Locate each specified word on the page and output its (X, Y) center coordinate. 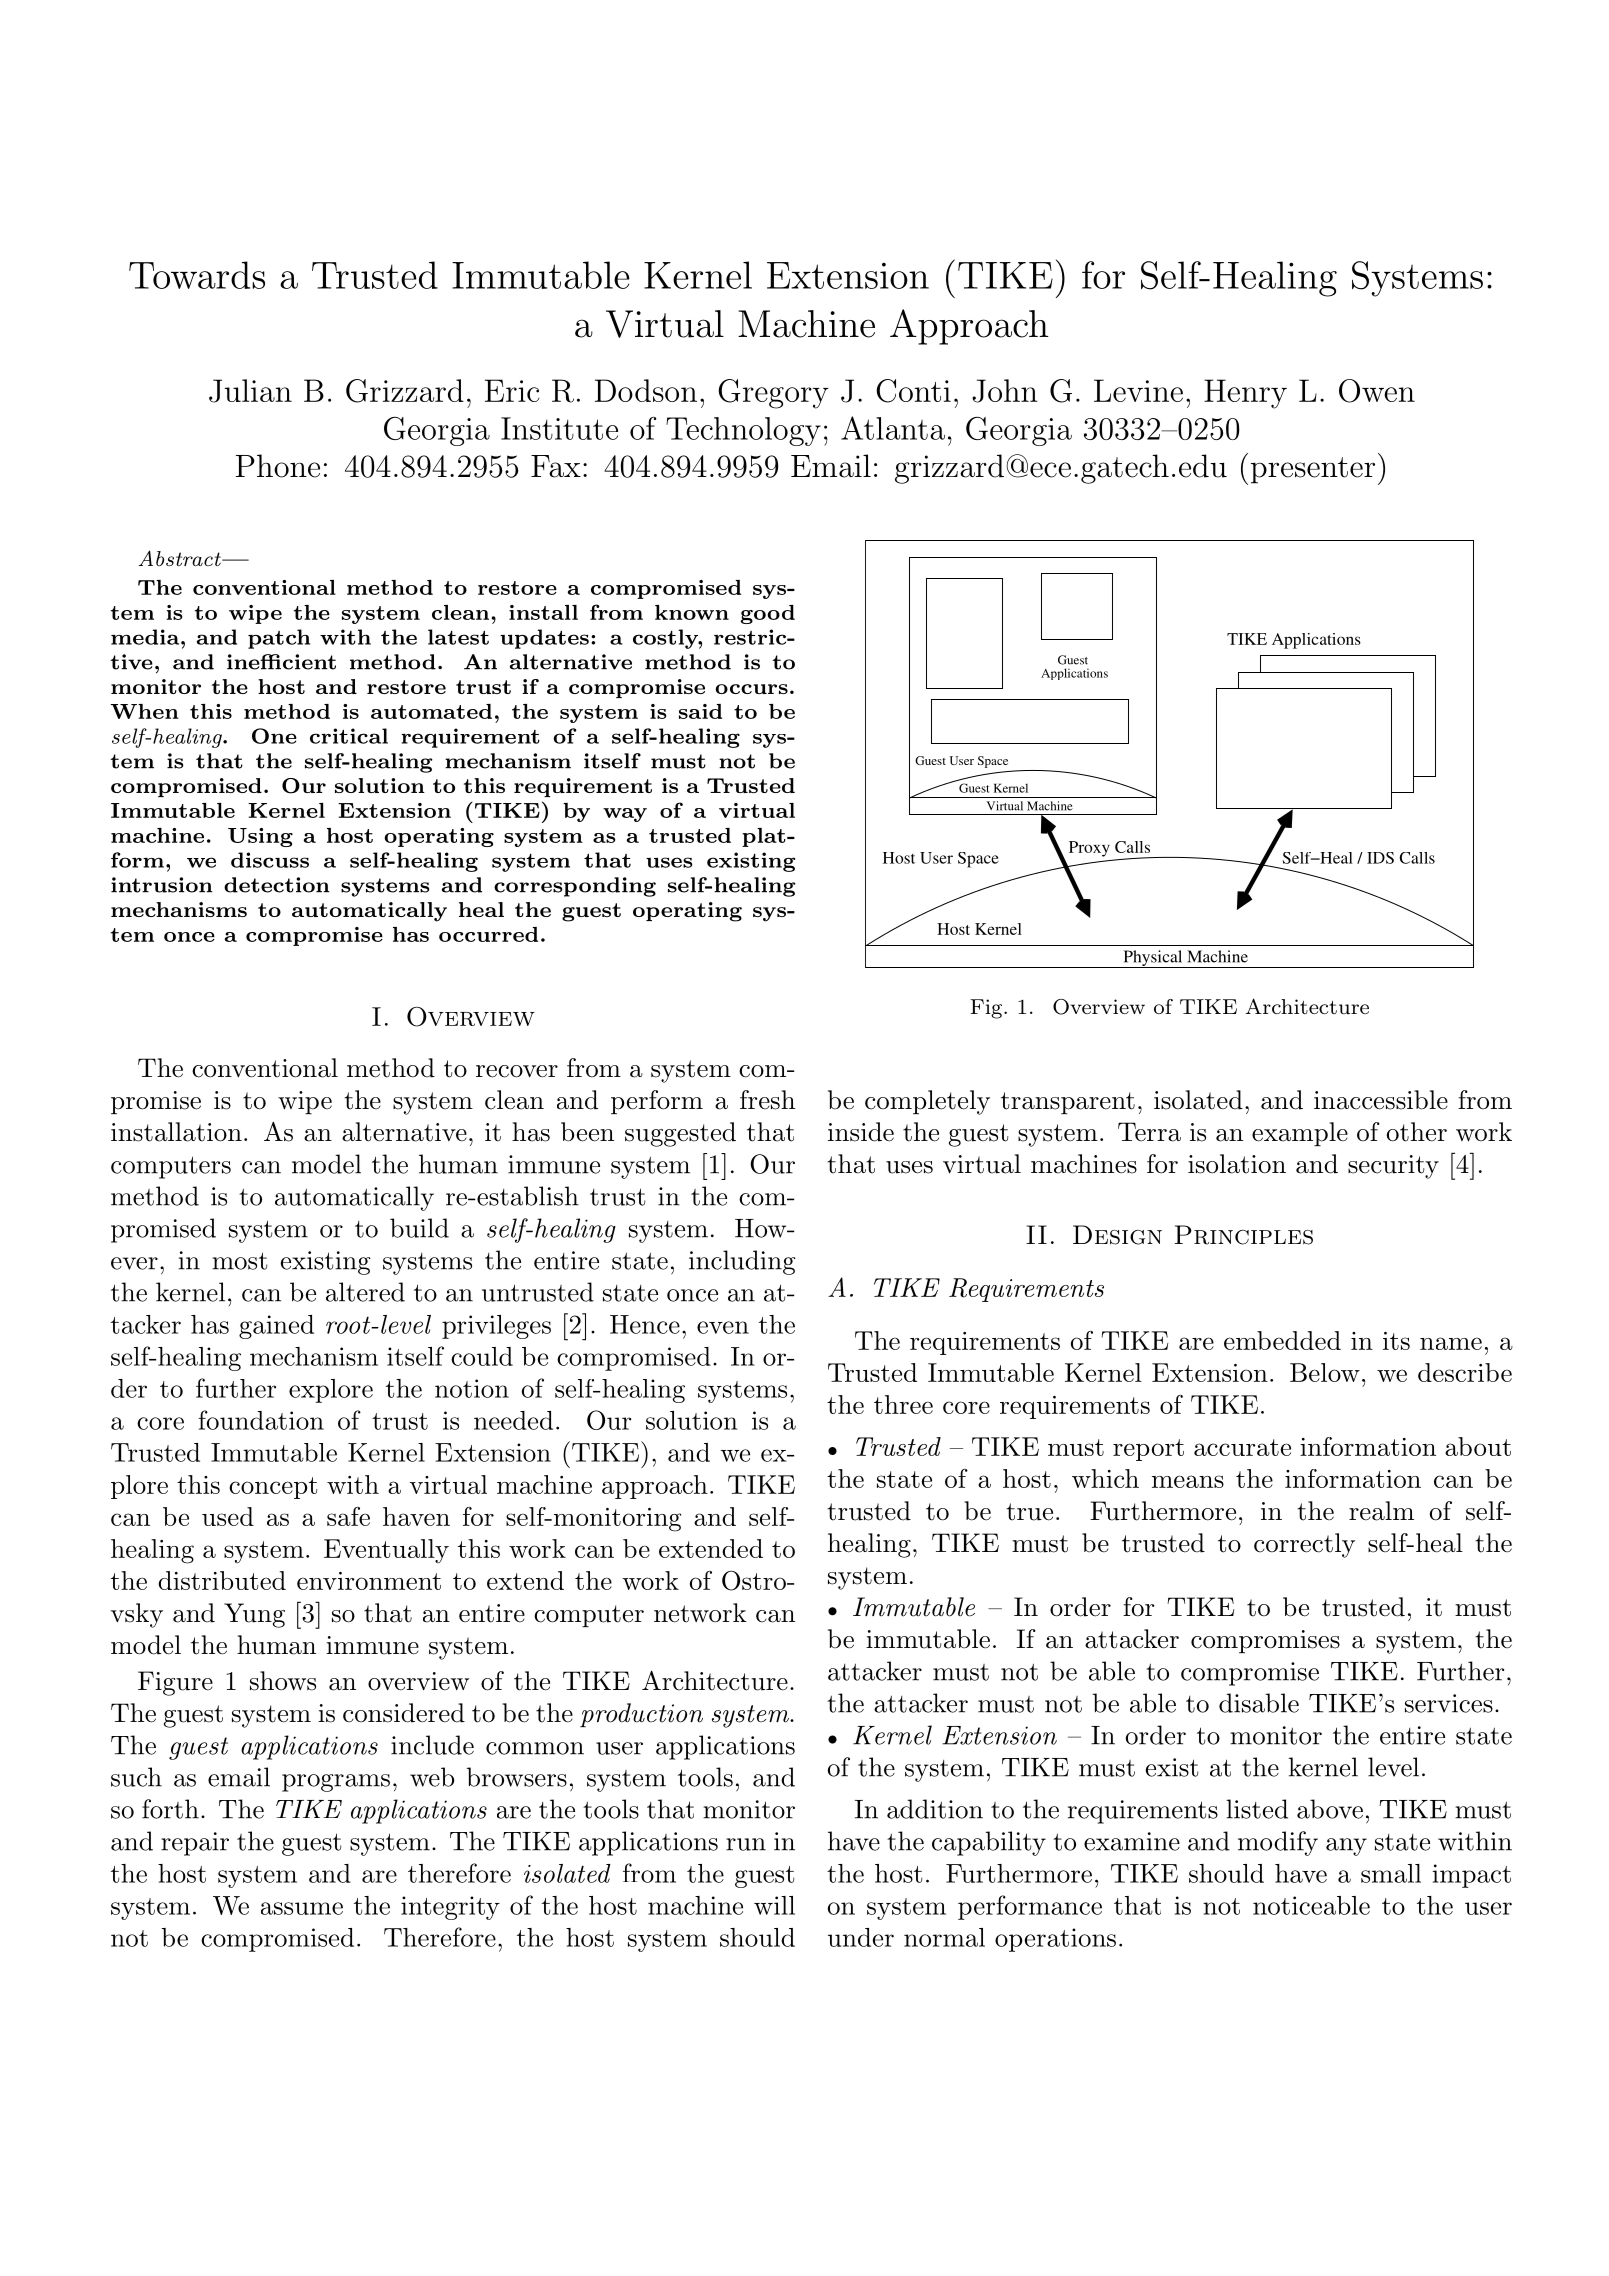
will (774, 1905)
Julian (250, 391)
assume (302, 1908)
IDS (1380, 858)
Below (1325, 1372)
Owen (1377, 391)
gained (276, 1327)
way (625, 815)
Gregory (773, 394)
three (903, 1404)
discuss (270, 860)
